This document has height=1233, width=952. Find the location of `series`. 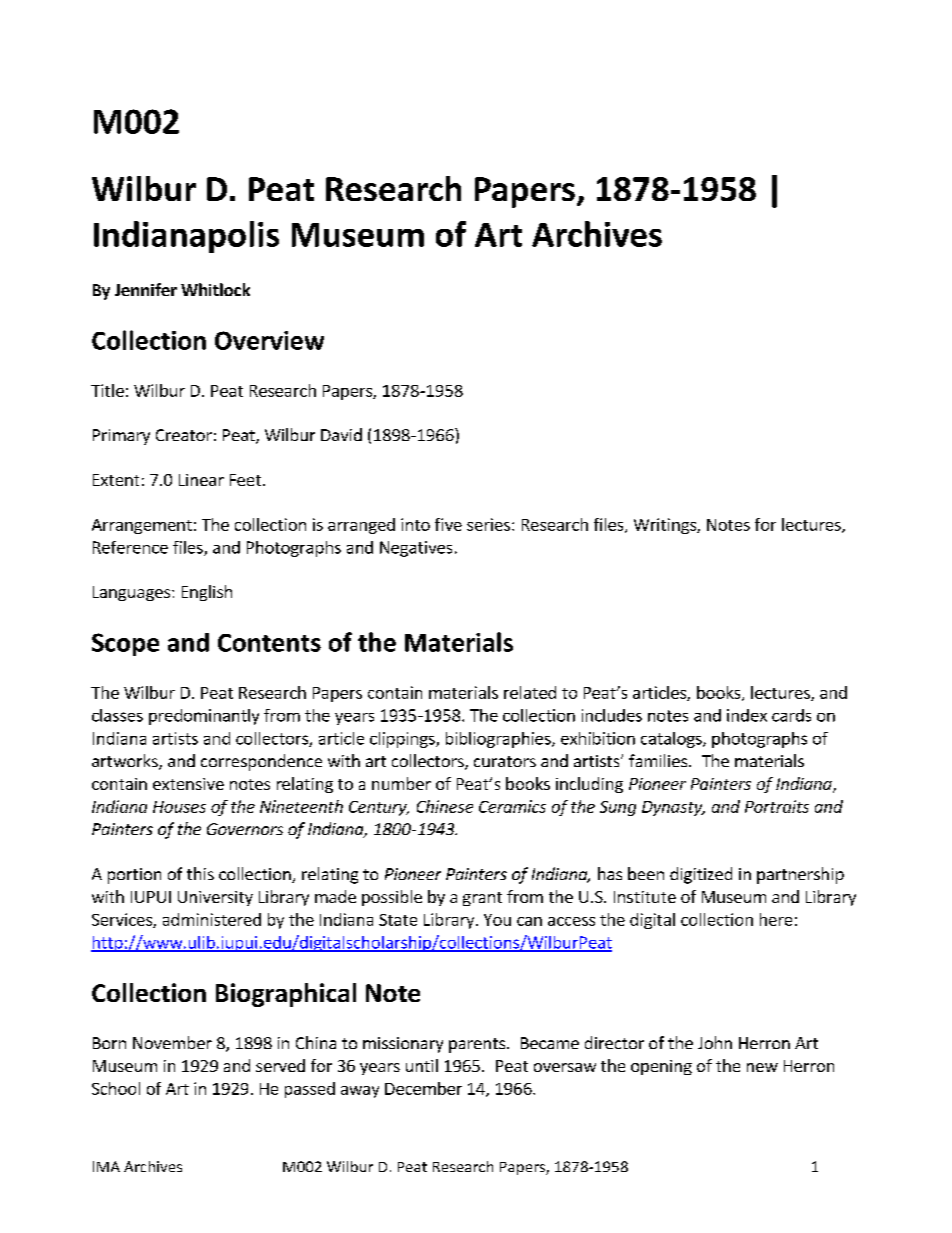

series is located at coordinates (488, 524).
